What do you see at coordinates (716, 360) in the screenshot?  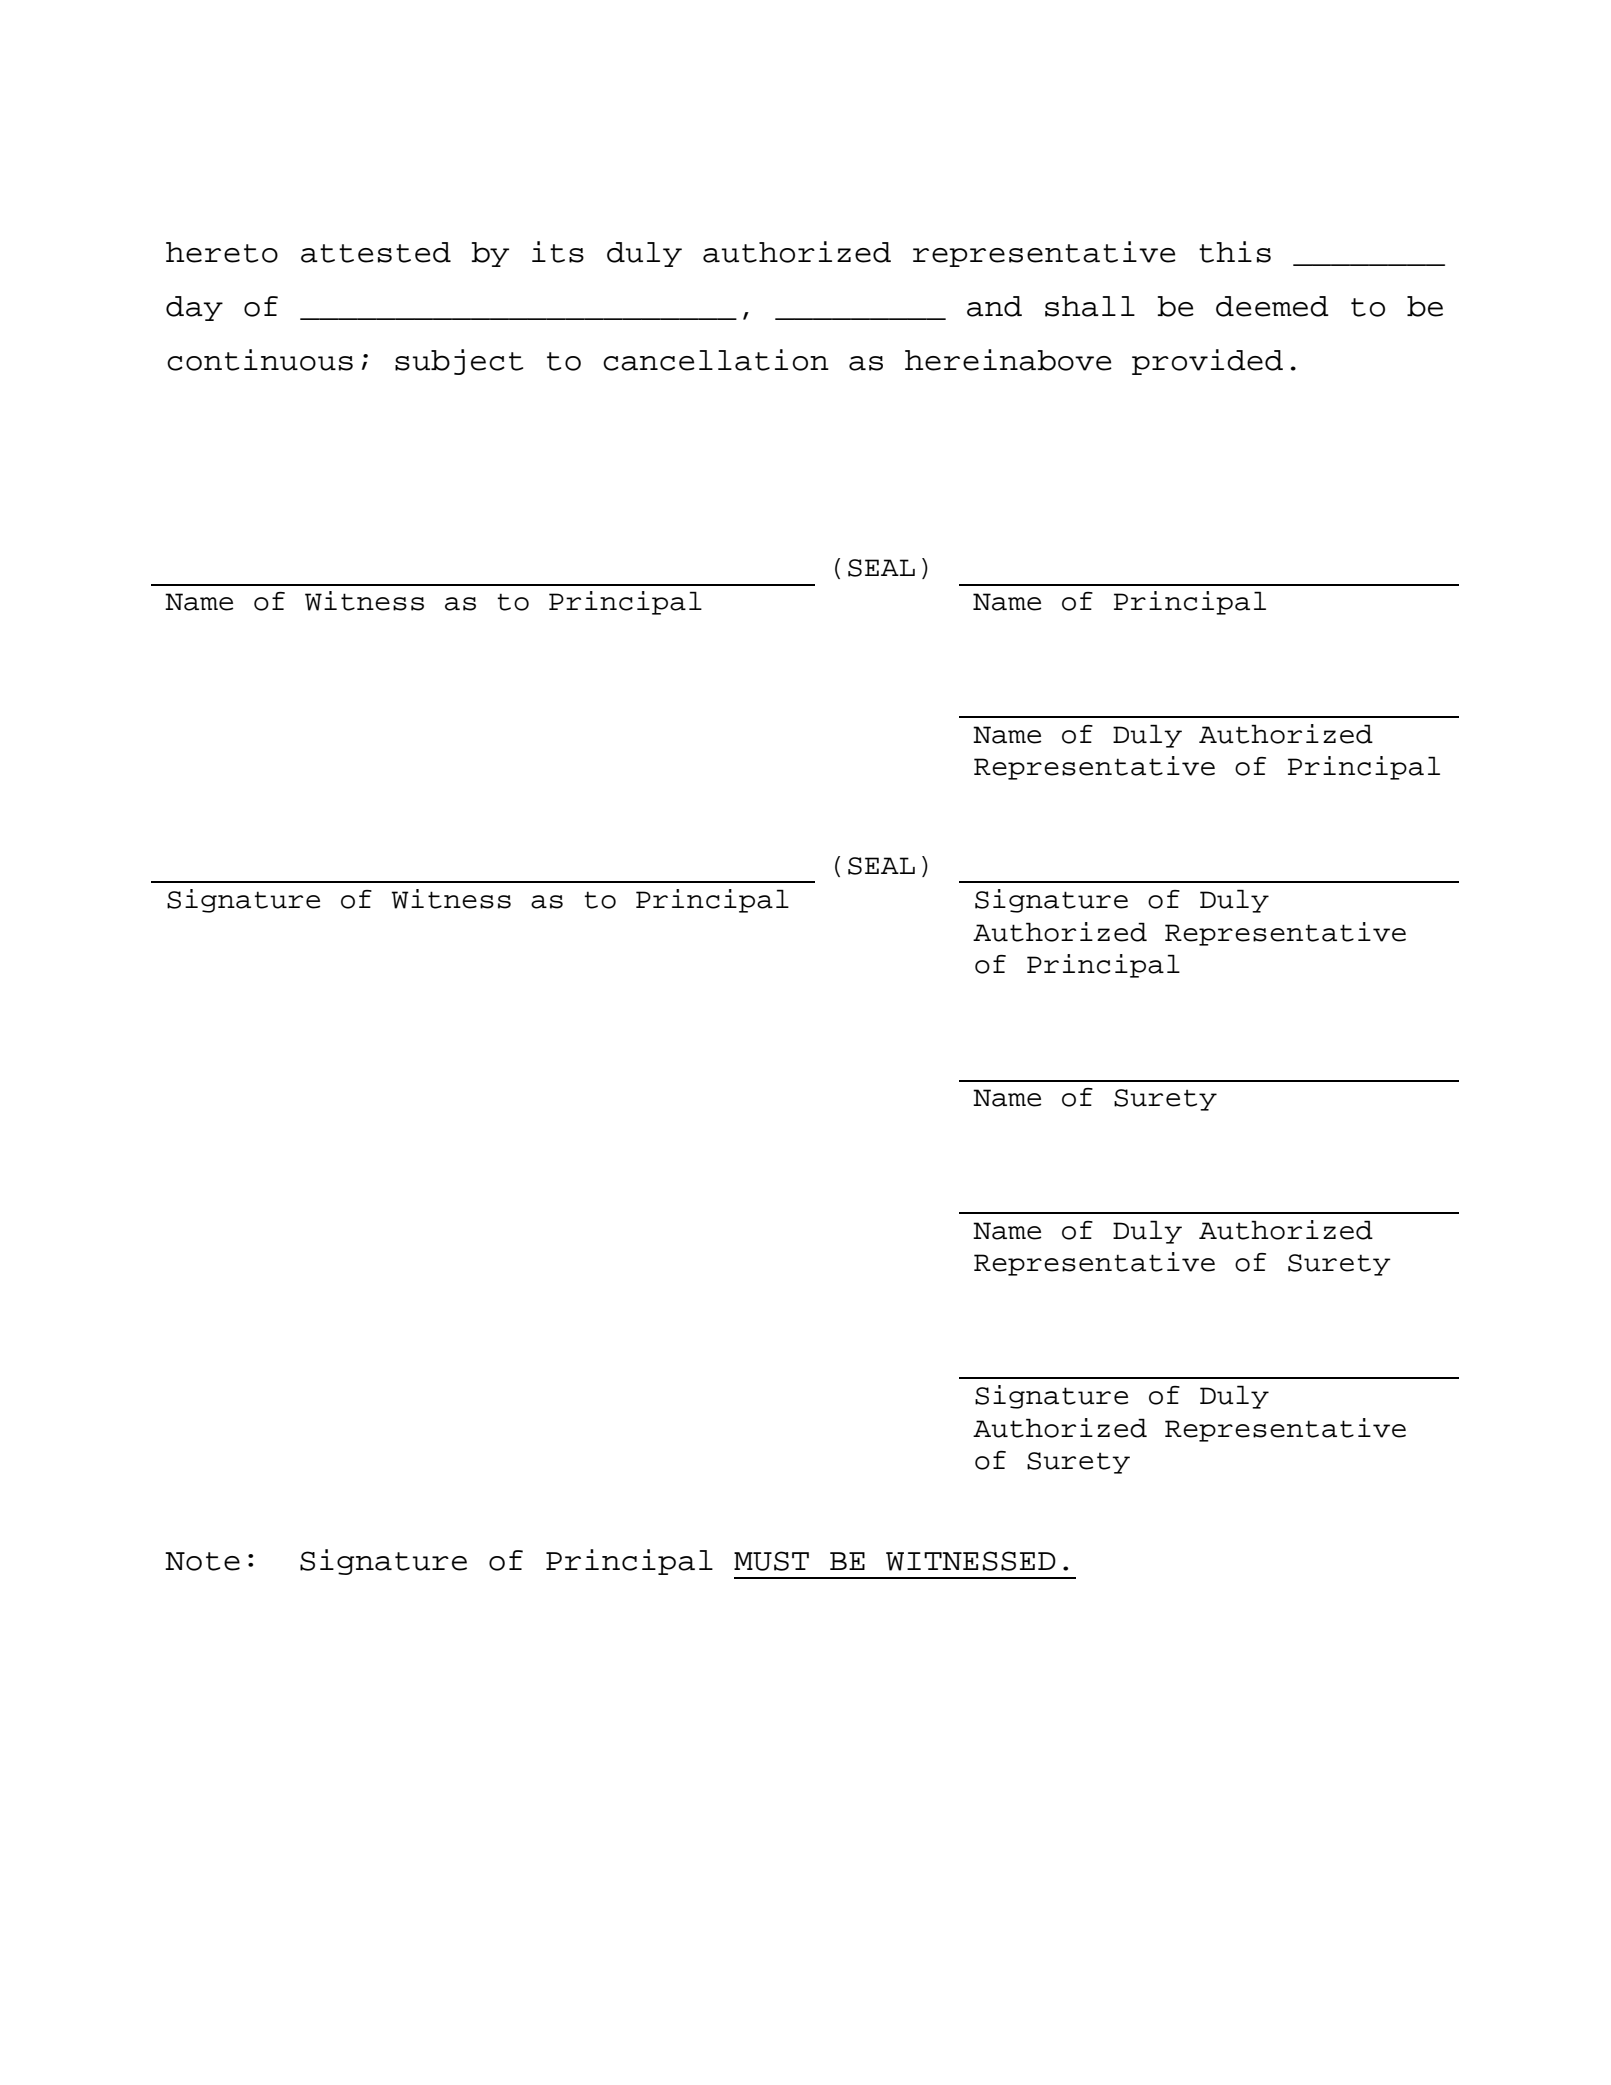 I see `cancellation` at bounding box center [716, 360].
